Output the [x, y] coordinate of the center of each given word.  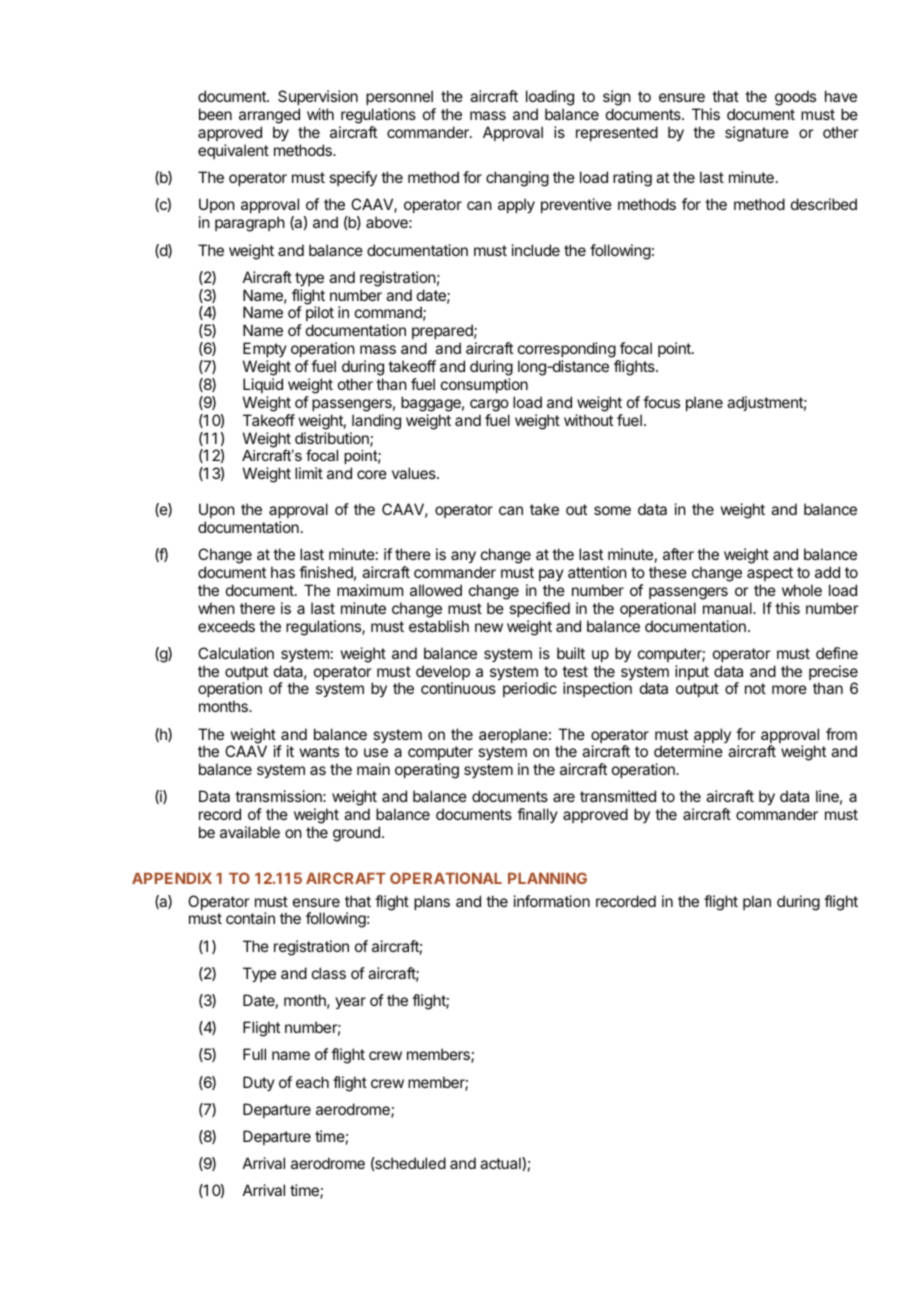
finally [537, 815]
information [552, 901]
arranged [269, 117]
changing [517, 179]
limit [309, 473]
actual [501, 1164]
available [250, 832]
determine [688, 751]
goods [795, 98]
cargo [489, 405]
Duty [259, 1083]
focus [661, 402]
